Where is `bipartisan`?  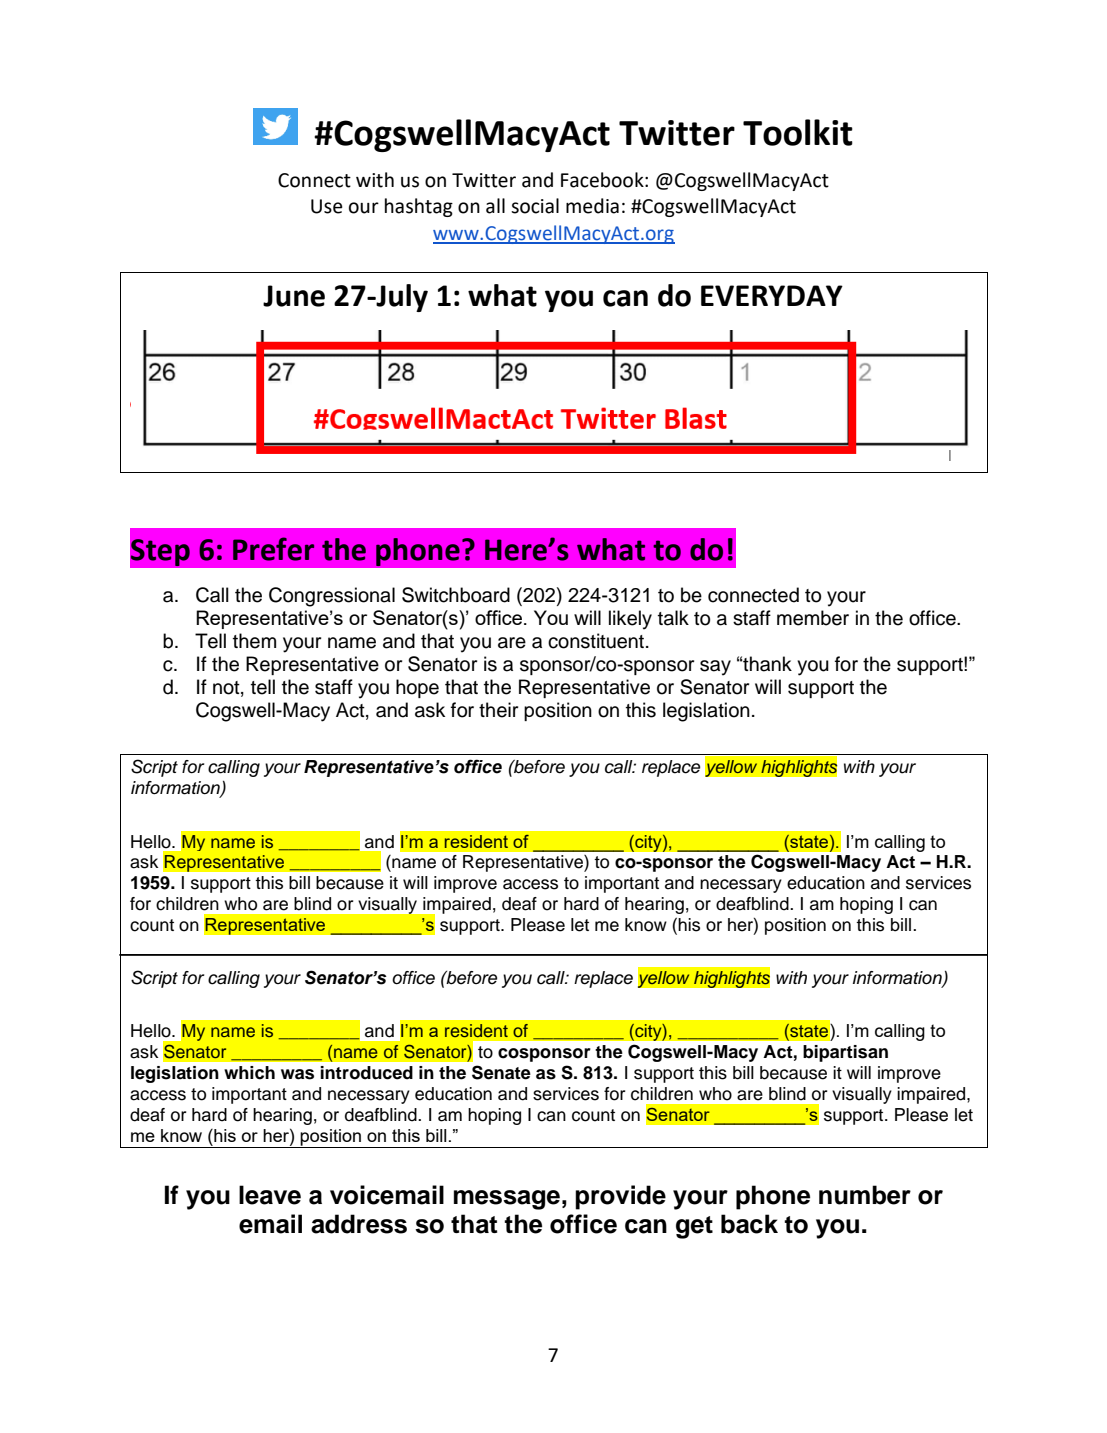 bipartisan is located at coordinates (845, 1053).
